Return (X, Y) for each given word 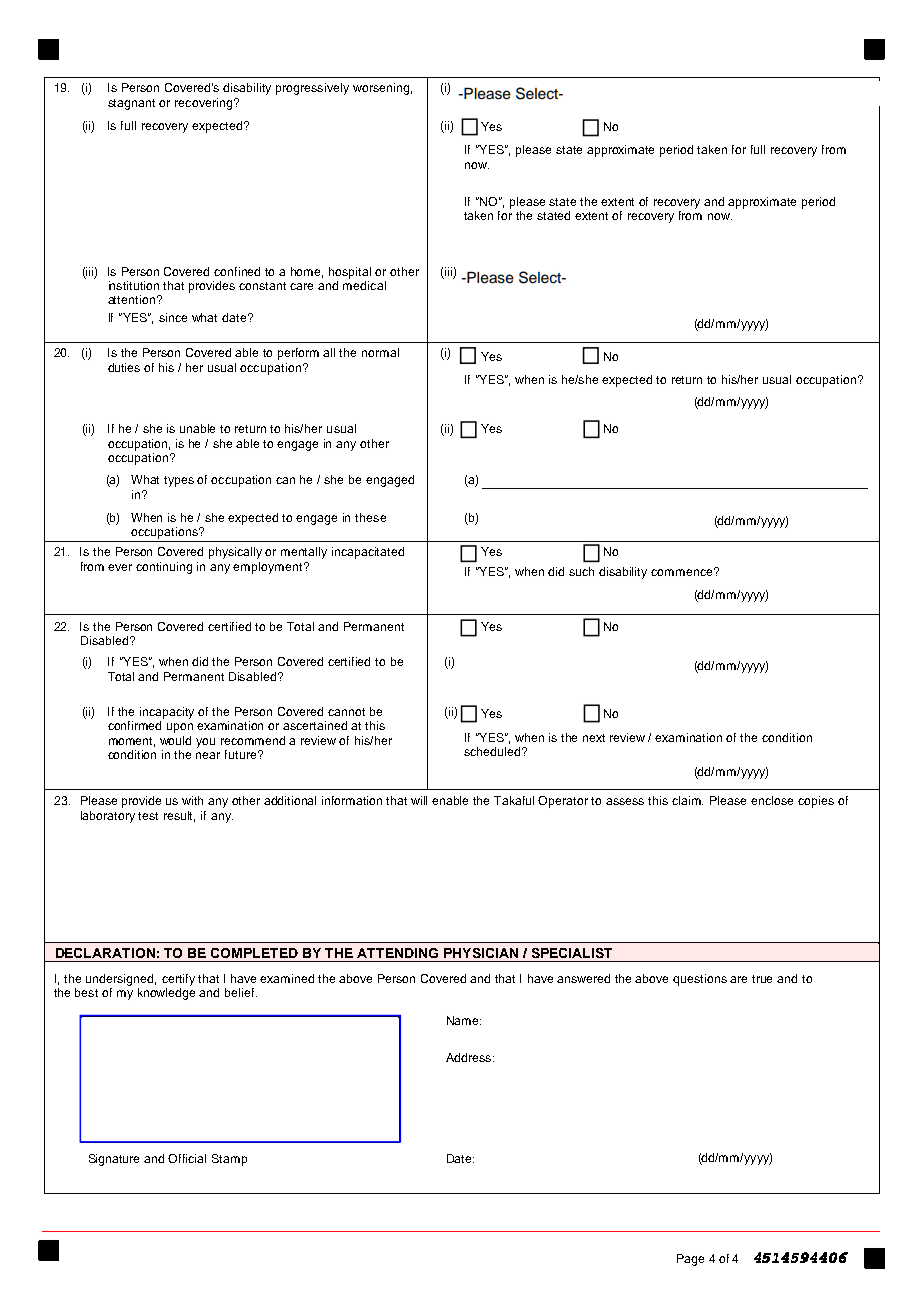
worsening (381, 89)
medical (364, 284)
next (594, 738)
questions (700, 980)
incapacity (167, 713)
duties (124, 367)
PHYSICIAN (481, 953)
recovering (203, 104)
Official (187, 1158)
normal (380, 352)
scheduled (493, 751)
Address (470, 1057)
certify (178, 980)
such (581, 571)
